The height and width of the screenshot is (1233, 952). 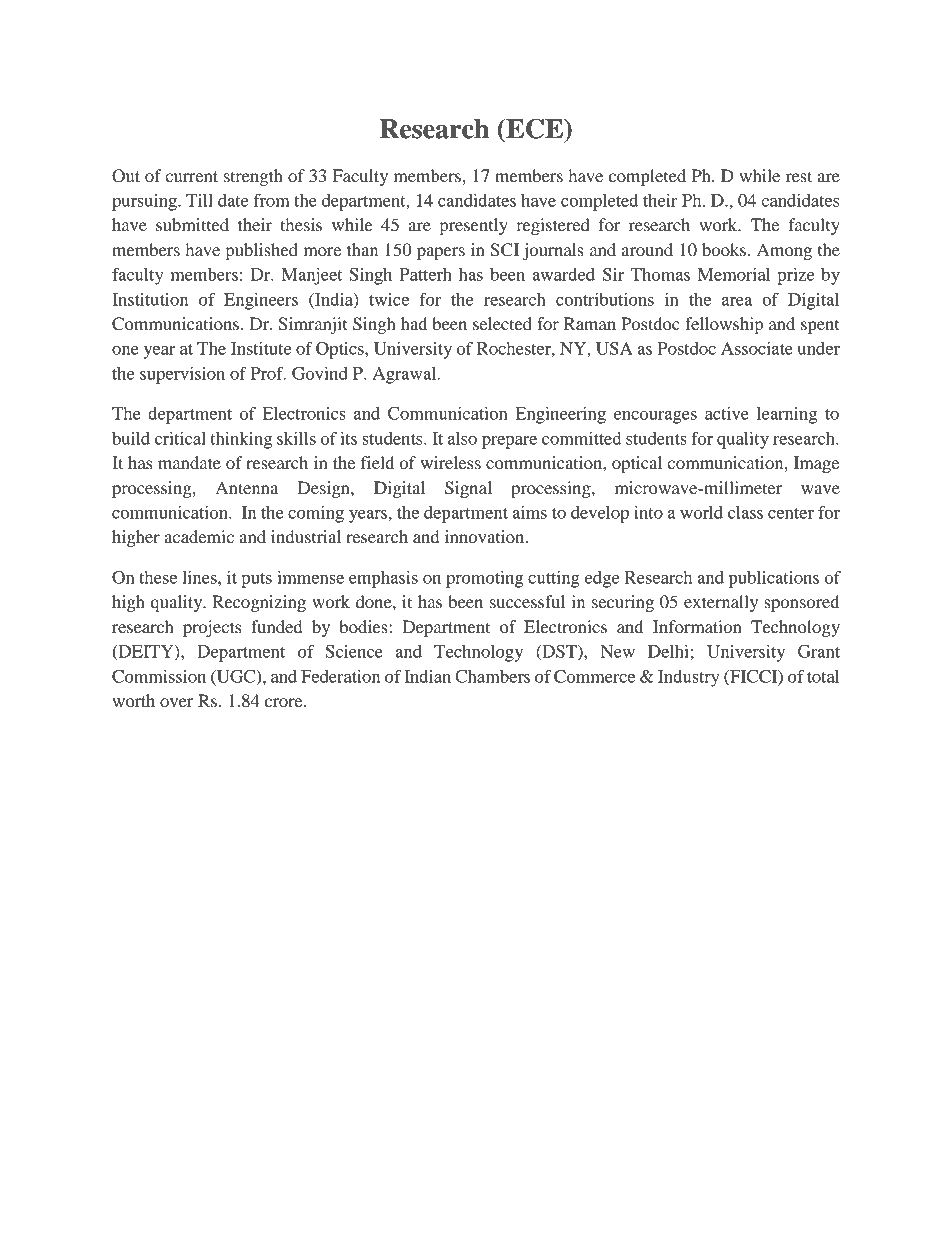 What do you see at coordinates (177, 702) in the screenshot?
I see `over` at bounding box center [177, 702].
